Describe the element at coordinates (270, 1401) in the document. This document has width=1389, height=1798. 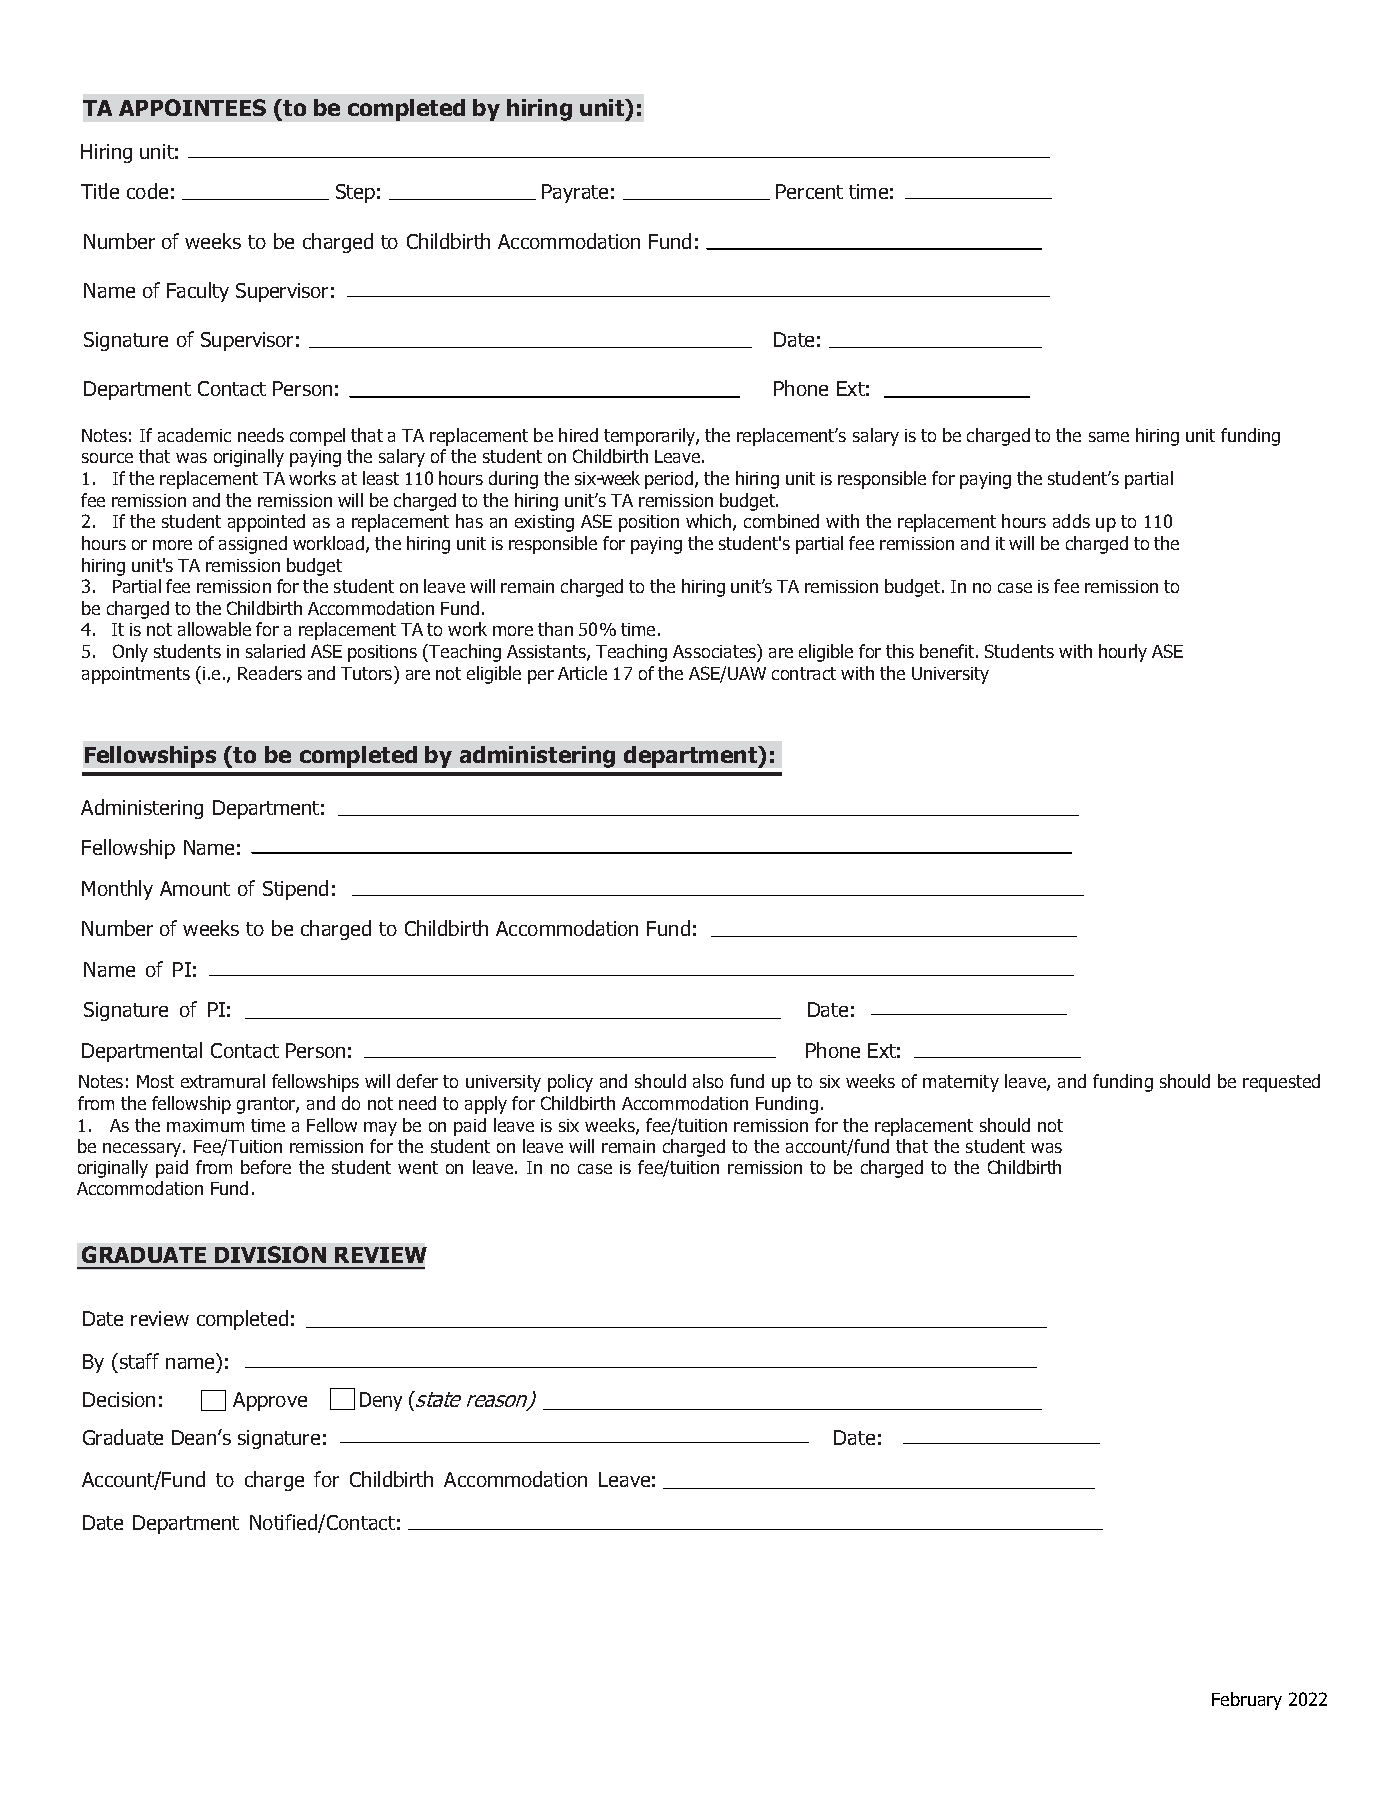
I see `Approve` at that location.
